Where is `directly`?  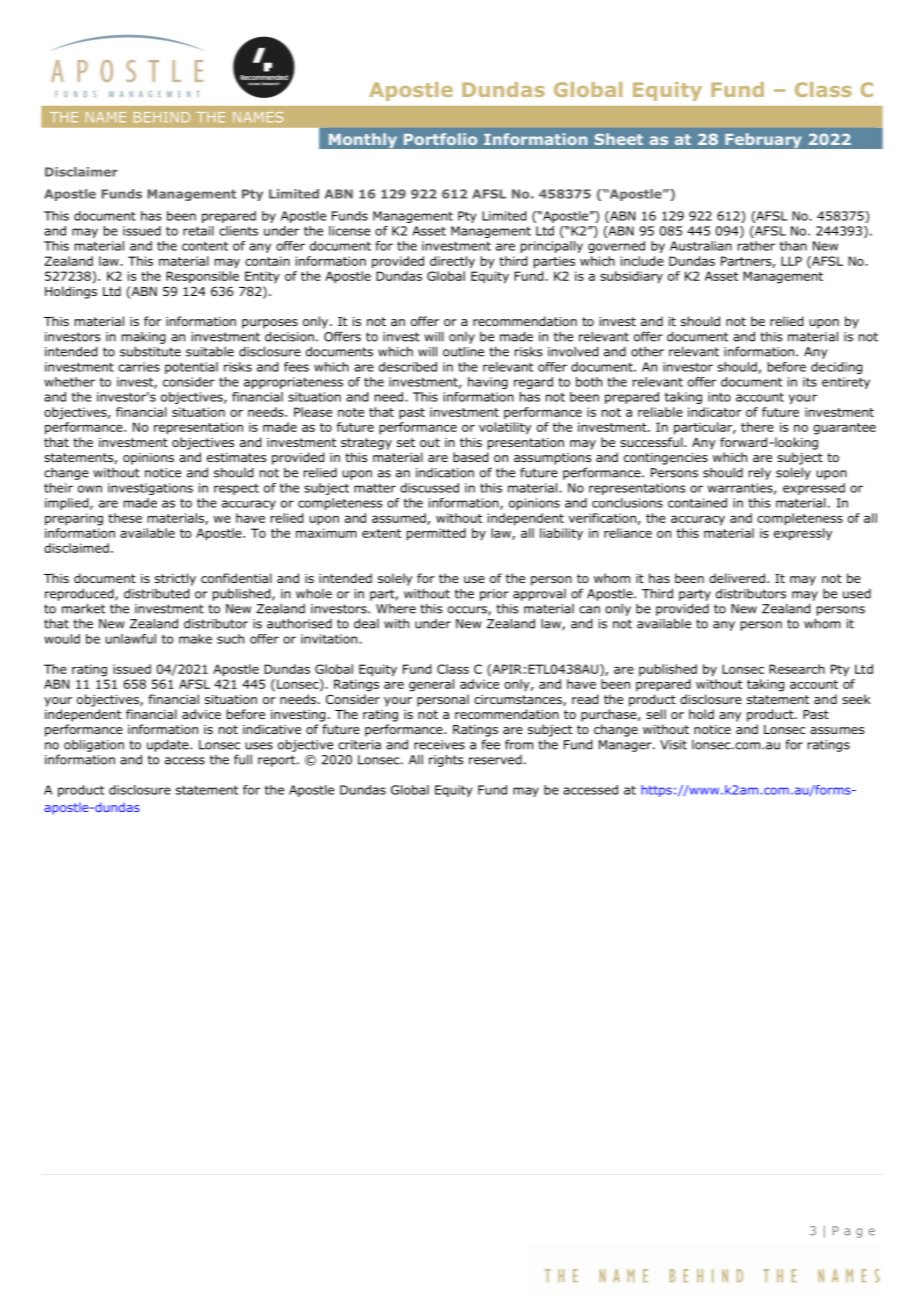
directly is located at coordinates (452, 262).
